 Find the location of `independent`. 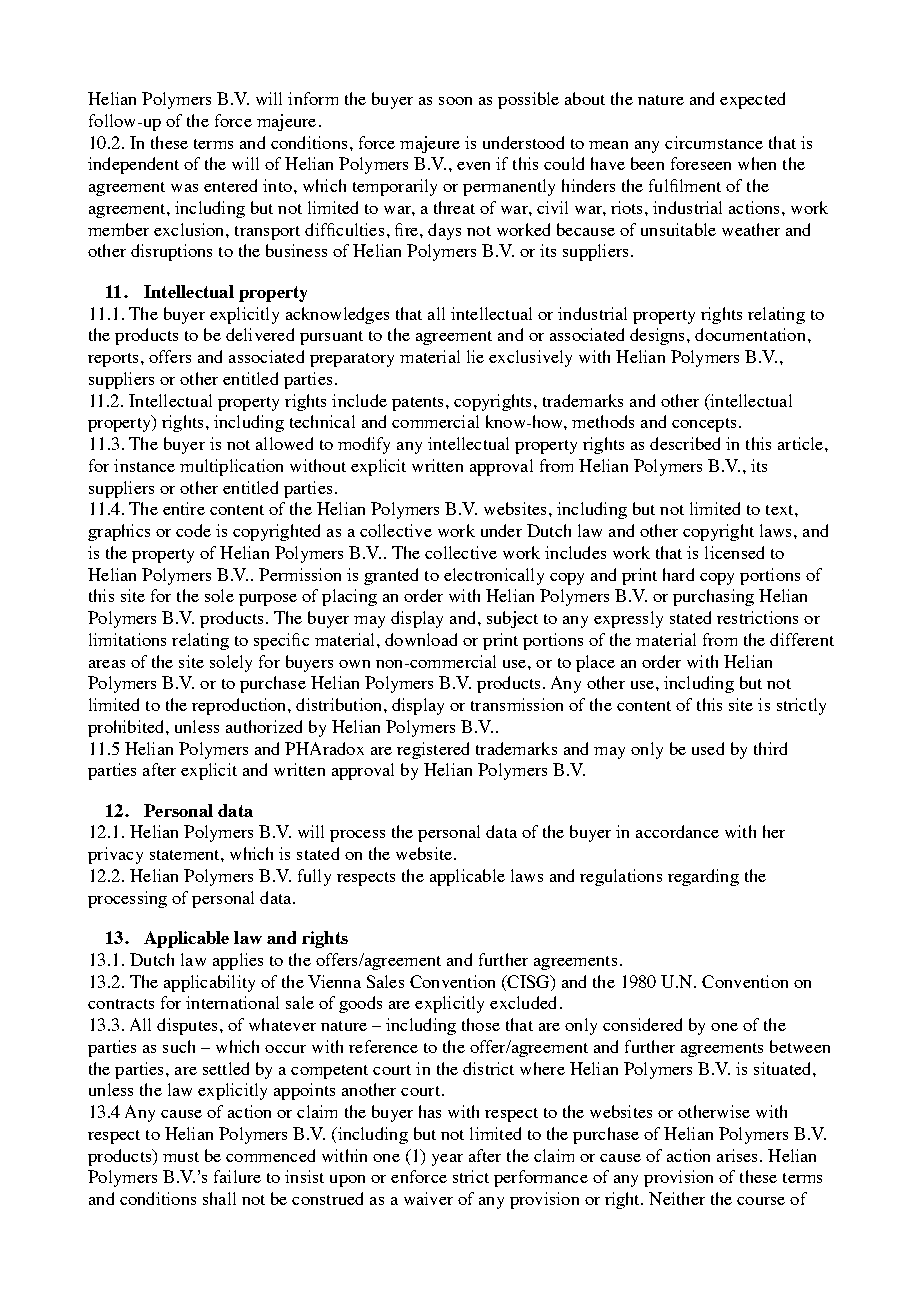

independent is located at coordinates (133, 165).
